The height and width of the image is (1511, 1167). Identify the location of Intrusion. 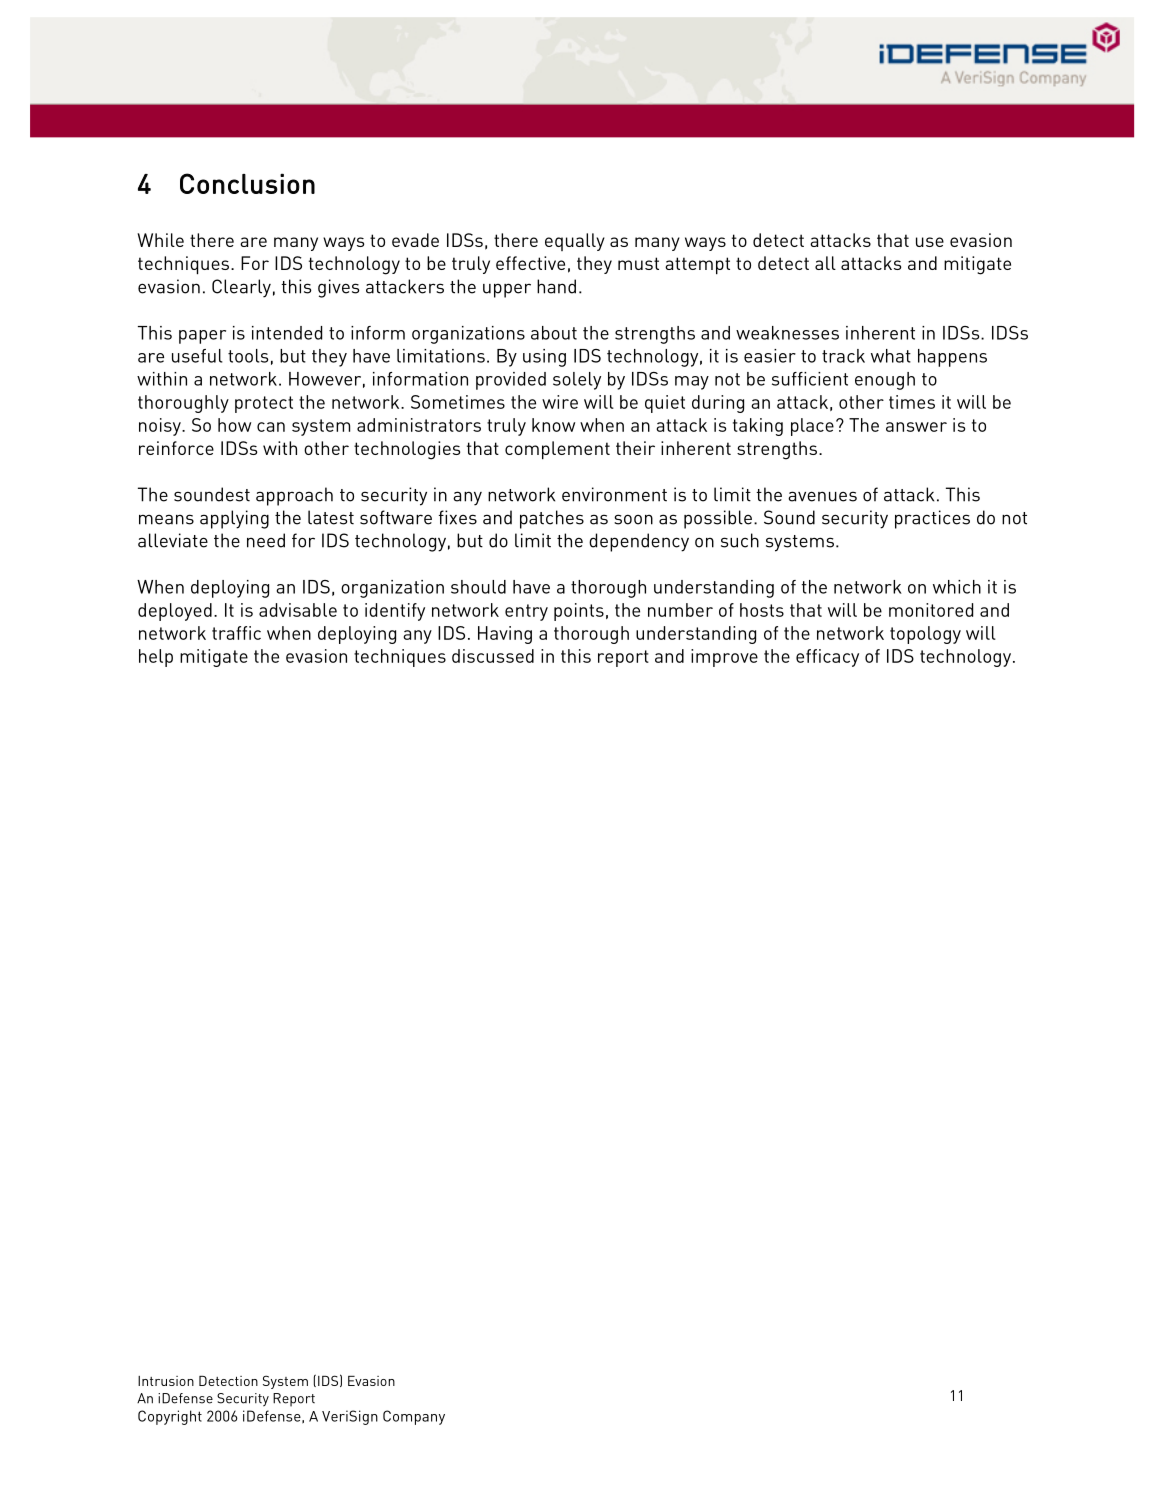
(166, 1381).
